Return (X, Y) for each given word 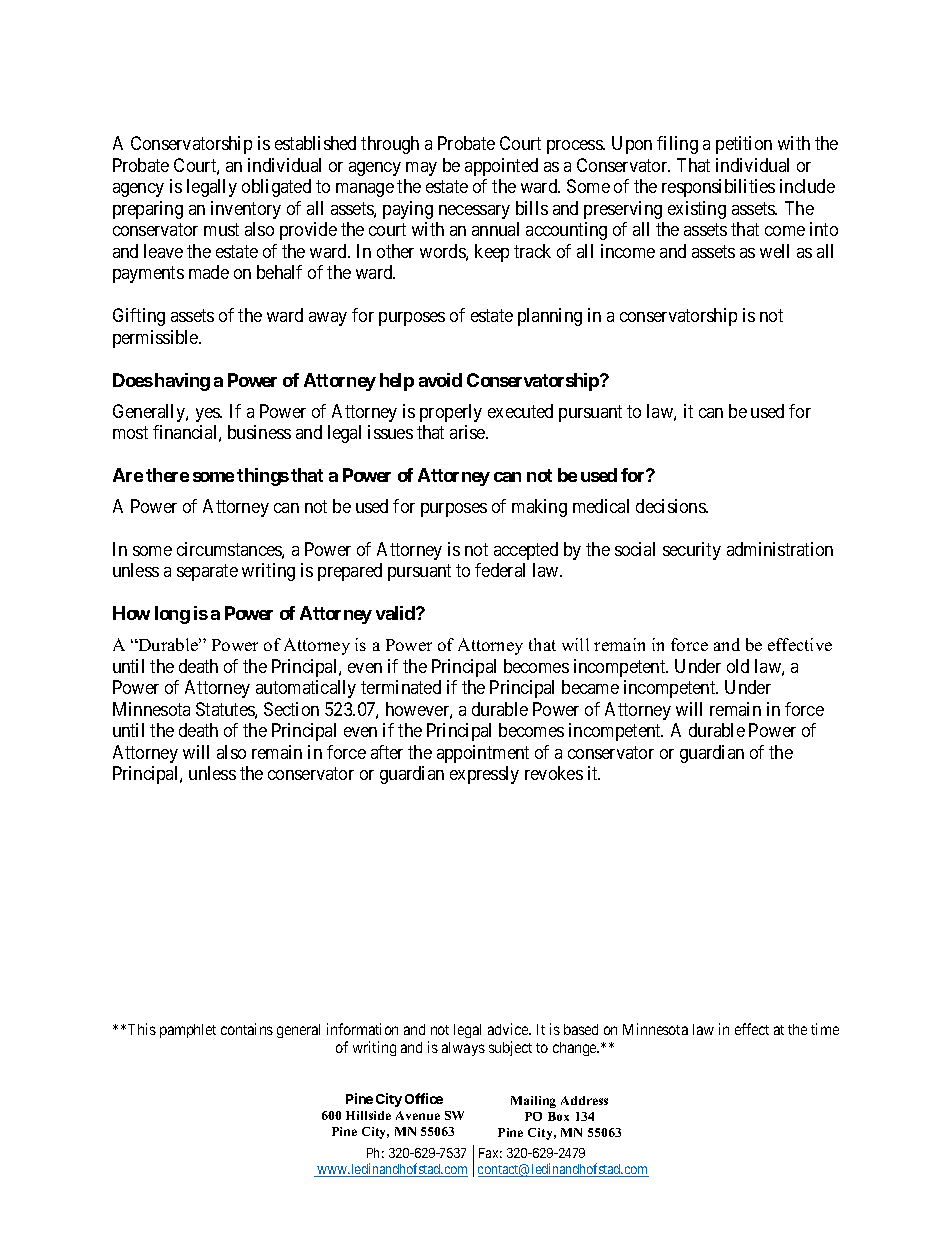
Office (424, 1098)
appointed (501, 167)
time (825, 1029)
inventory (246, 210)
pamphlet (188, 1031)
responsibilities (718, 188)
